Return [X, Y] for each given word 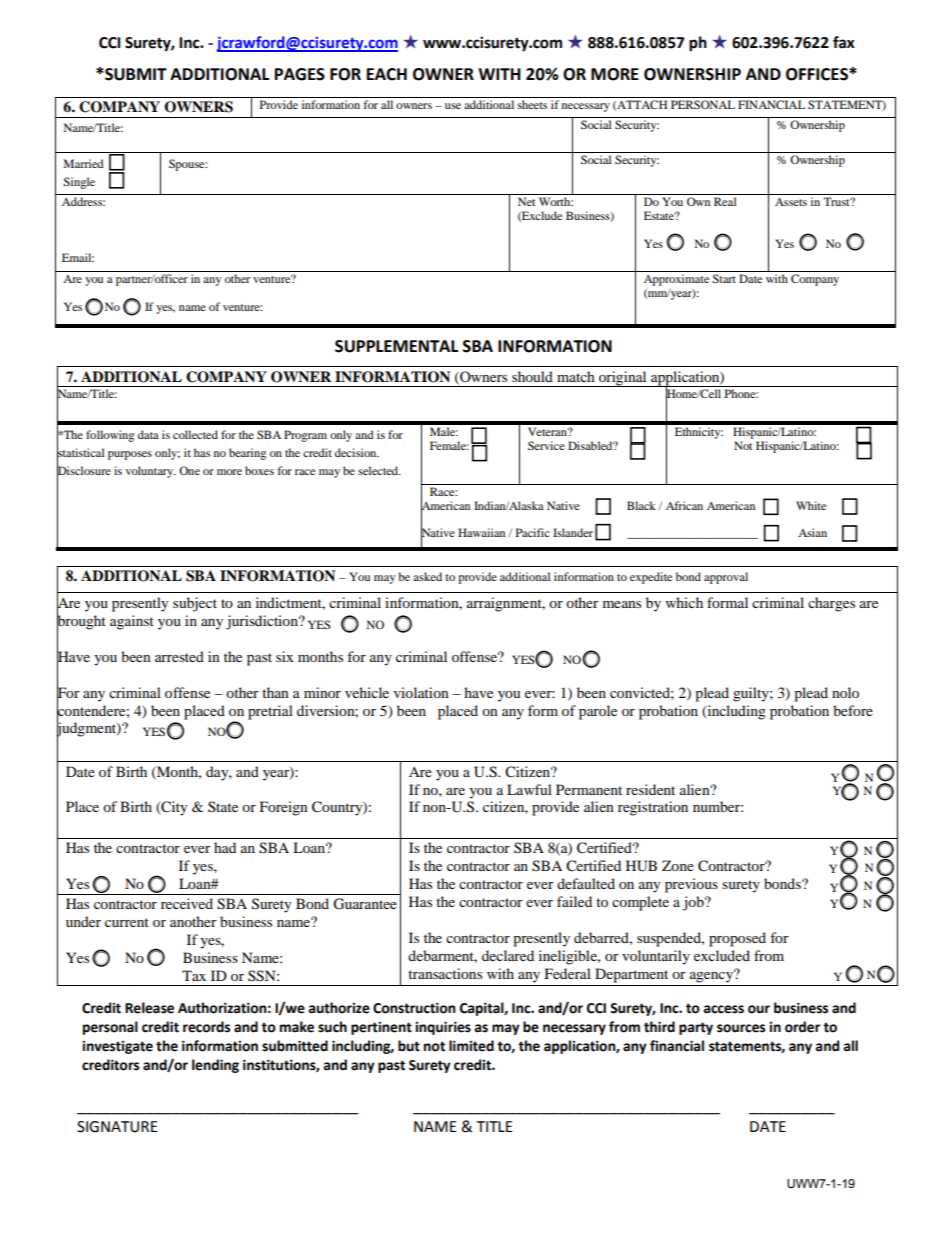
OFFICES [818, 74]
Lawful [529, 789]
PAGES [300, 74]
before [853, 710]
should [532, 376]
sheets [532, 104]
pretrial [270, 712]
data [148, 434]
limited [471, 1046]
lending [215, 1066]
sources [741, 1028]
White [811, 505]
